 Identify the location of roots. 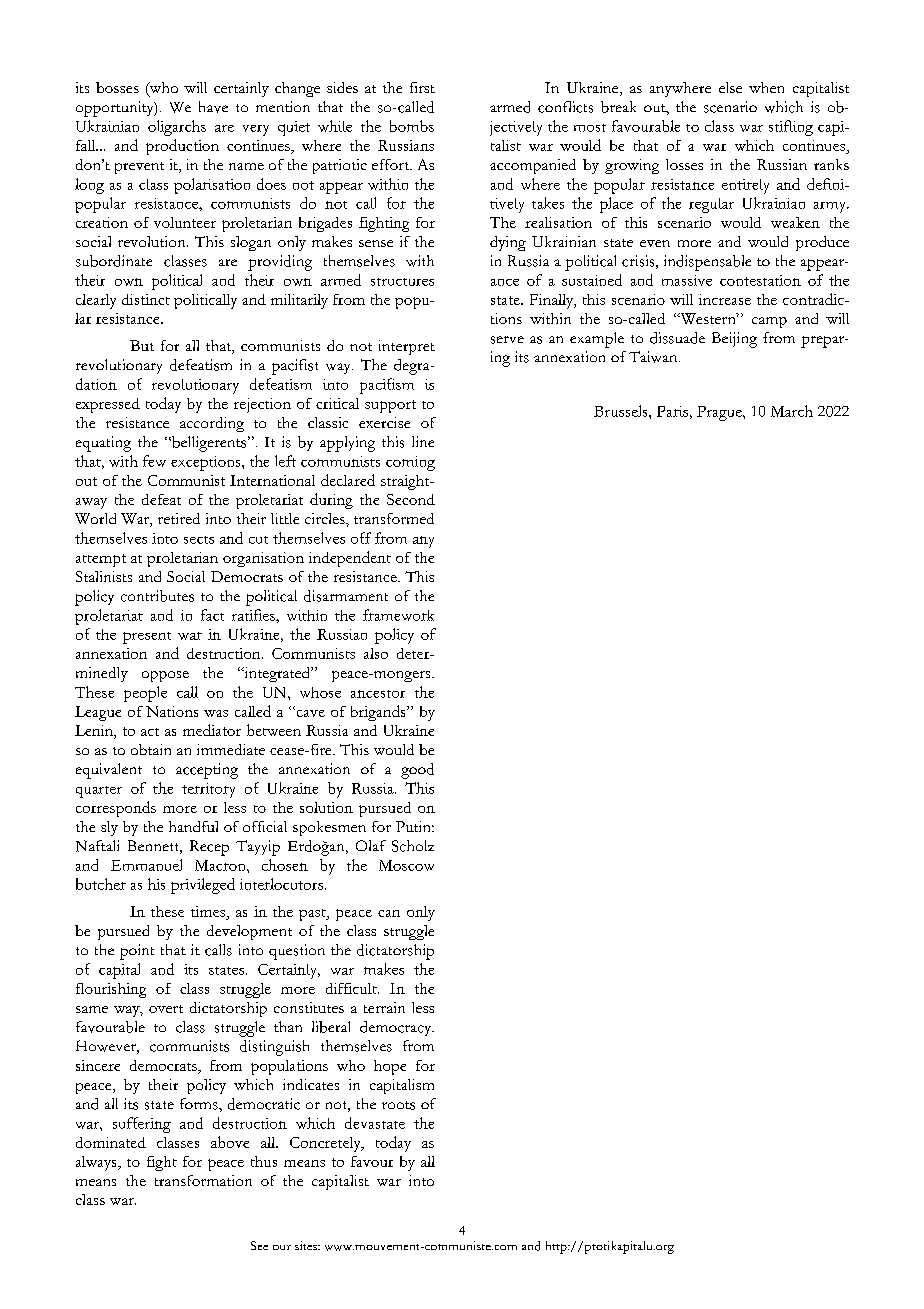
(398, 1105).
